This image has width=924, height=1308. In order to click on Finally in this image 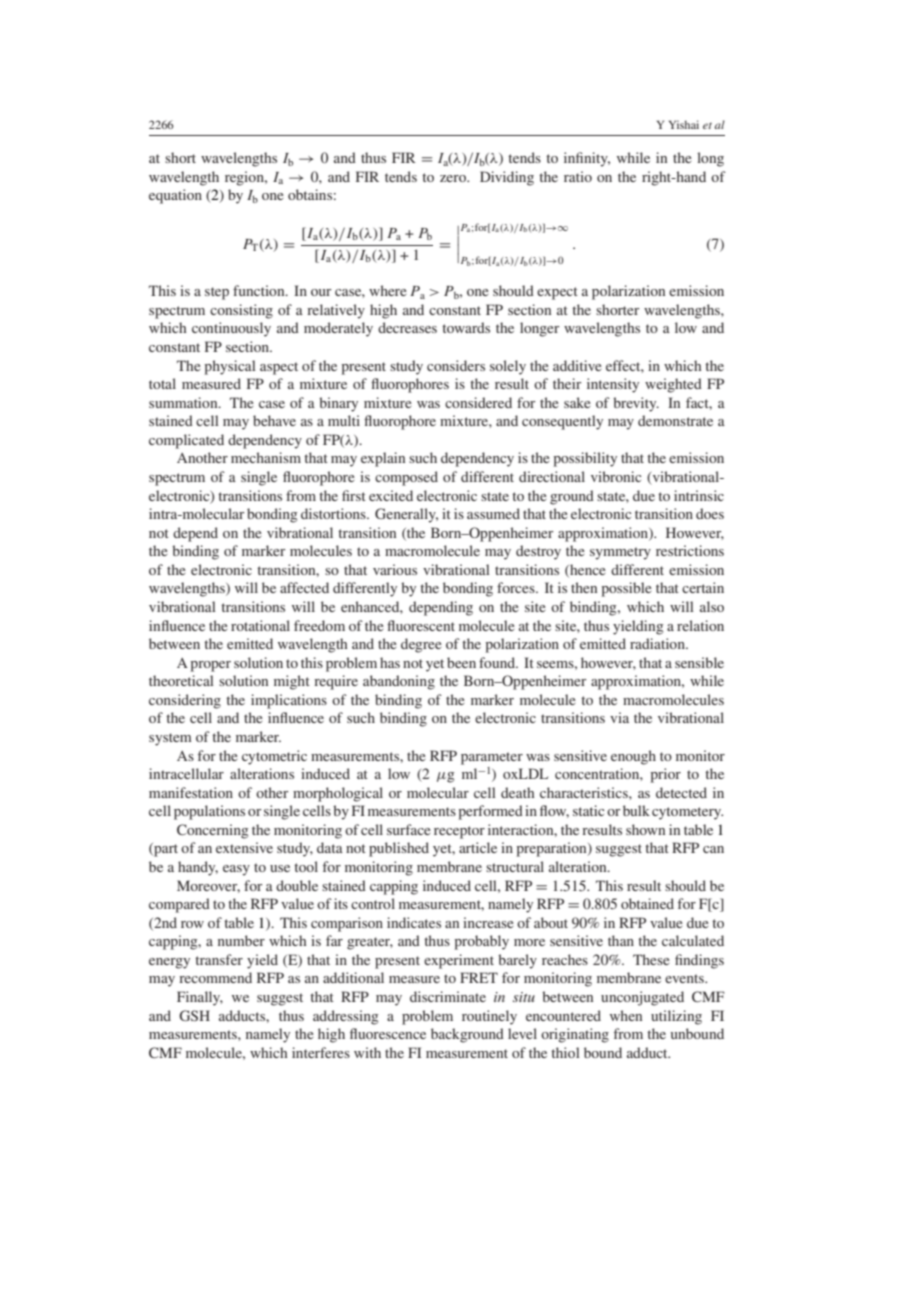, I will do `click(200, 998)`.
